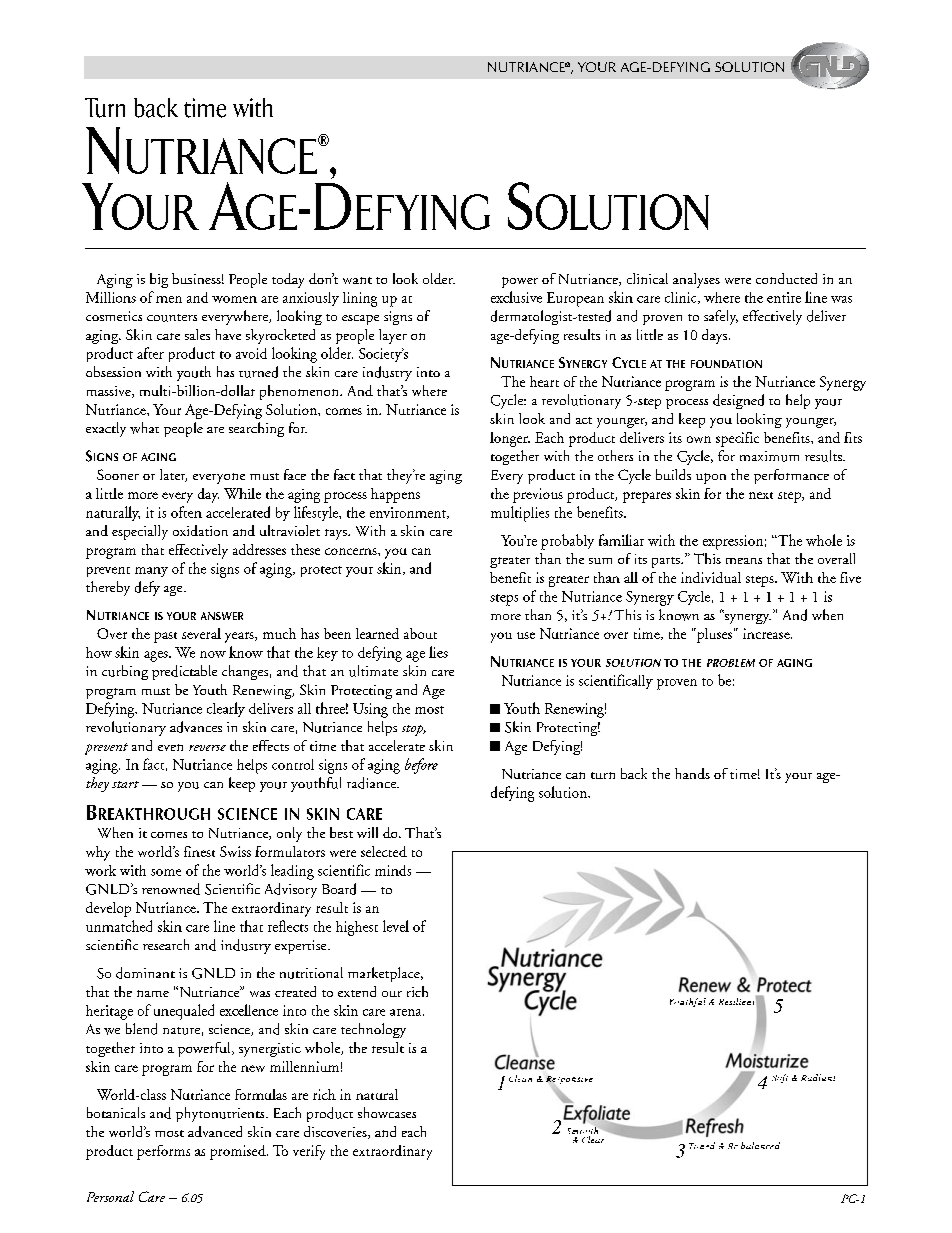 The height and width of the screenshot is (1233, 952). I want to click on renowned, so click(171, 889).
